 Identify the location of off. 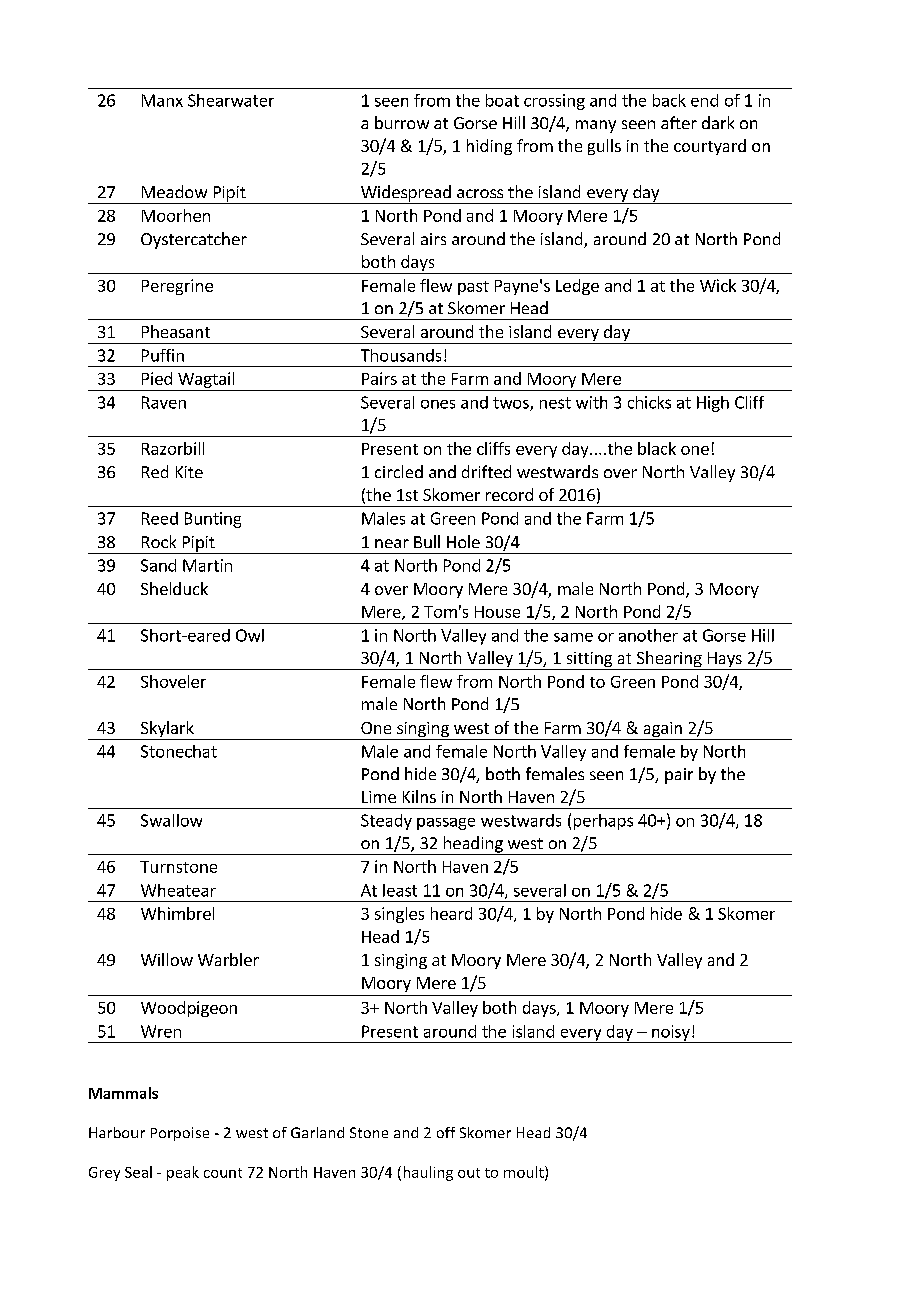
(446, 1132).
